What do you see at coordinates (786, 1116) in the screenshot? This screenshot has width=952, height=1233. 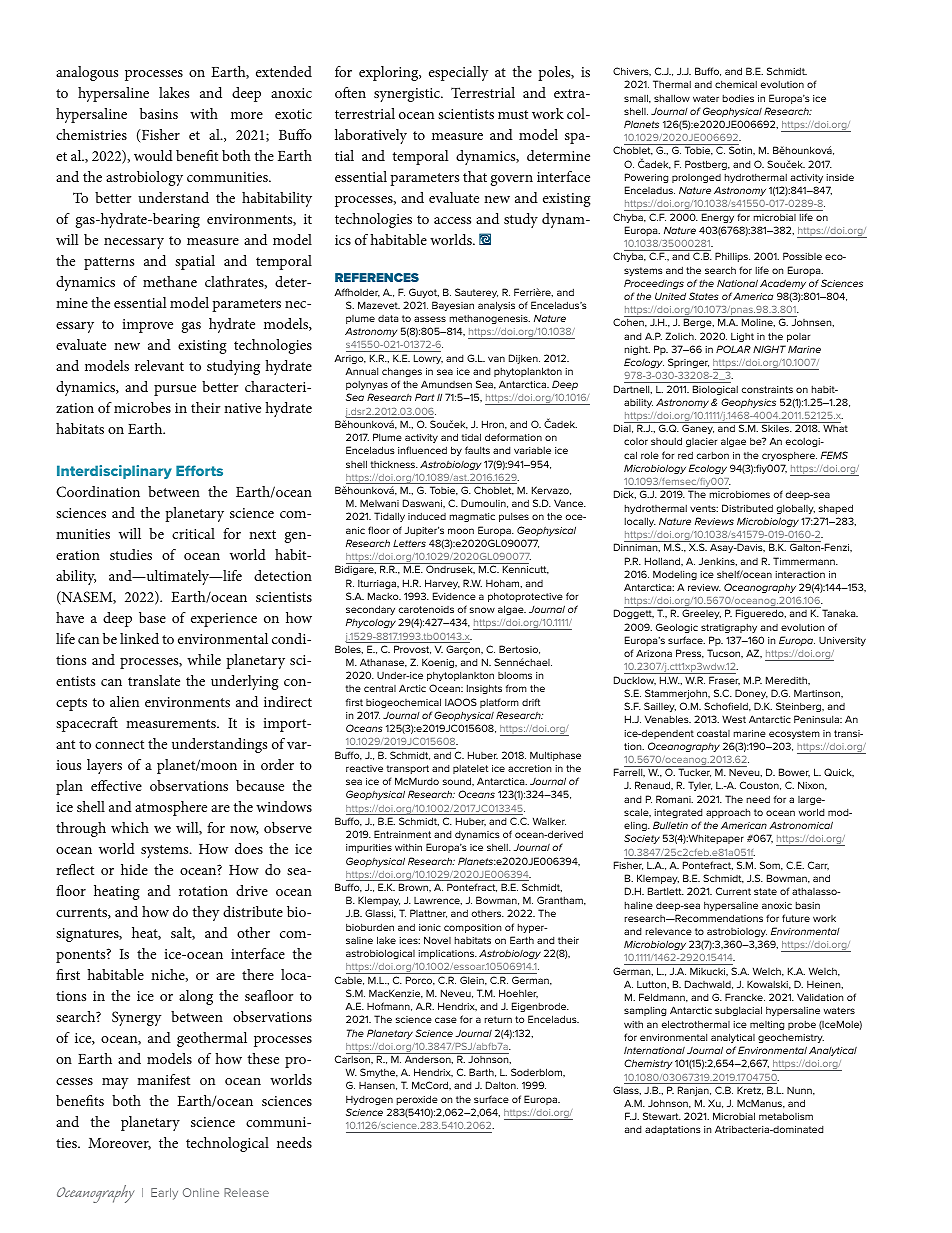 I see `metabolism` at bounding box center [786, 1116].
